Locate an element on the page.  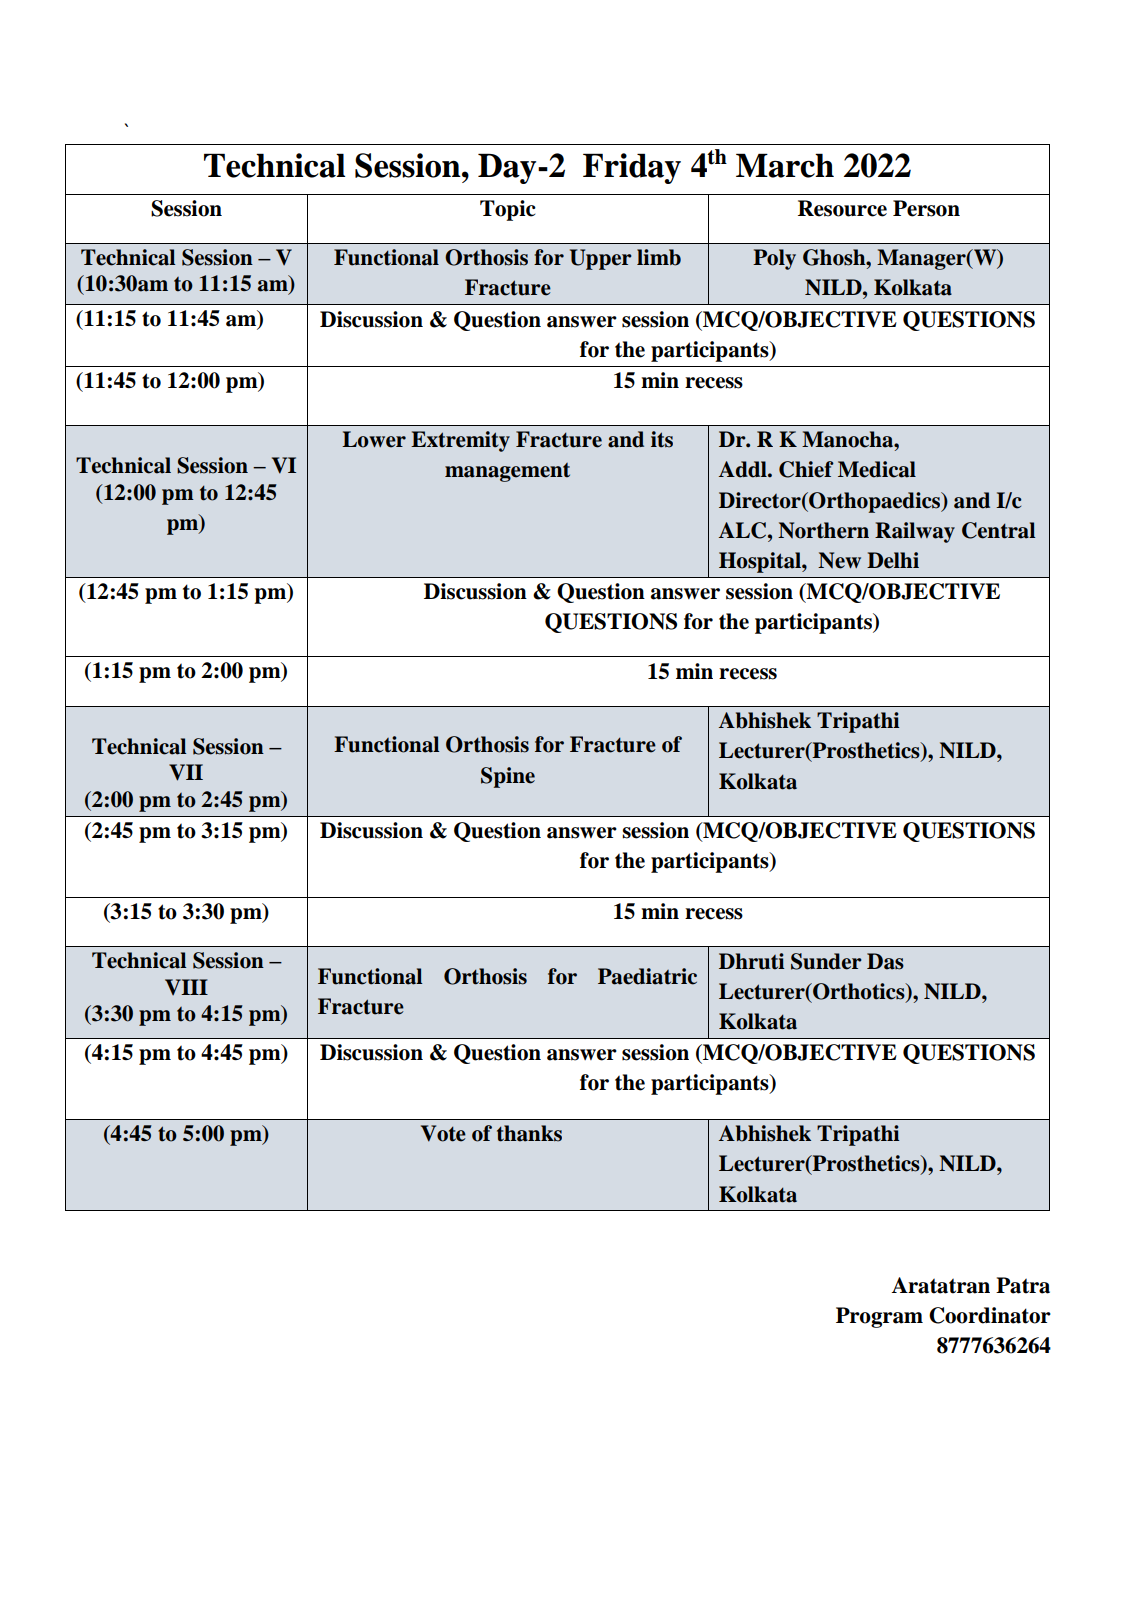
Vote is located at coordinates (443, 1133).
